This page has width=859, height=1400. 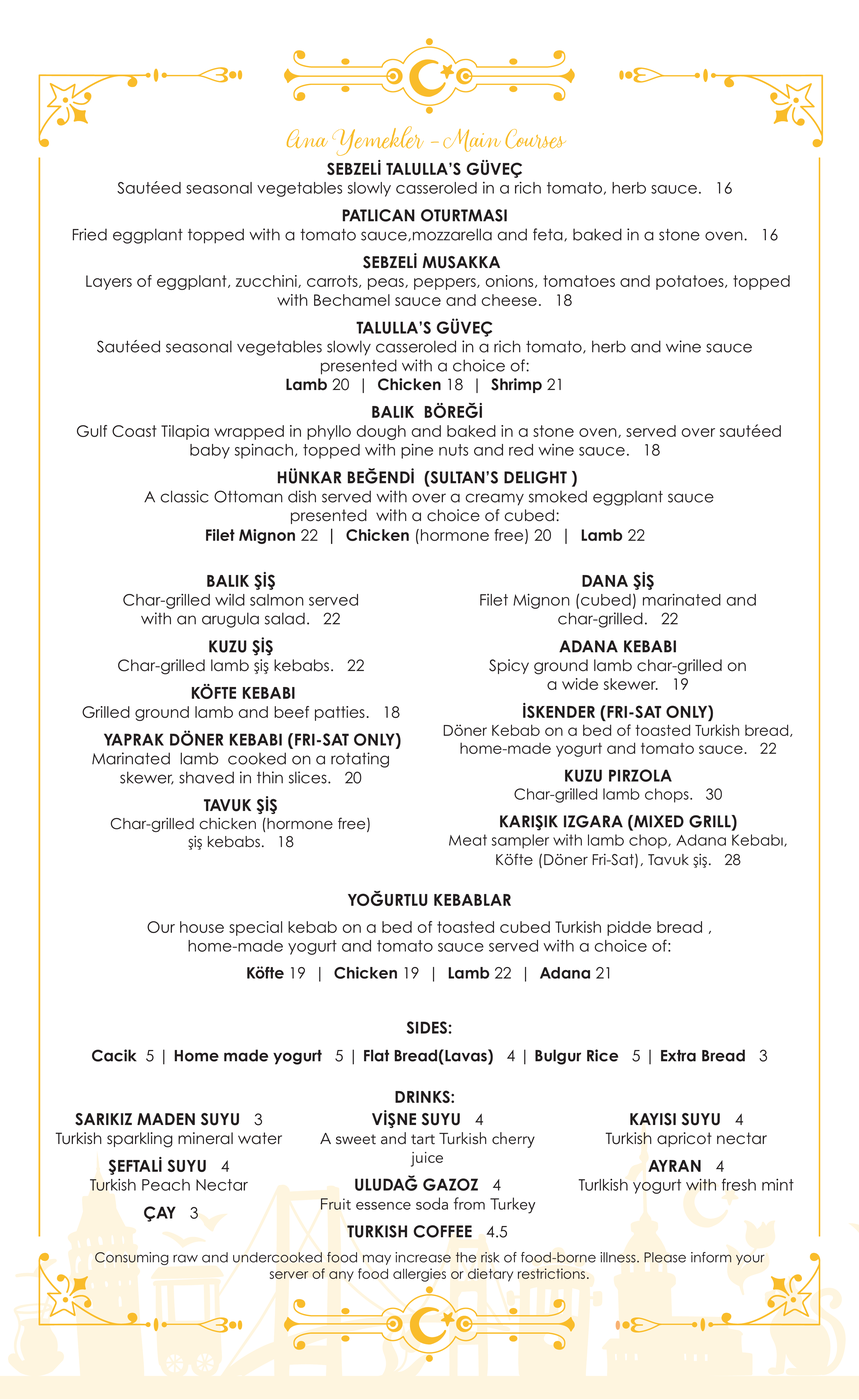 I want to click on Spicy, so click(x=509, y=666).
